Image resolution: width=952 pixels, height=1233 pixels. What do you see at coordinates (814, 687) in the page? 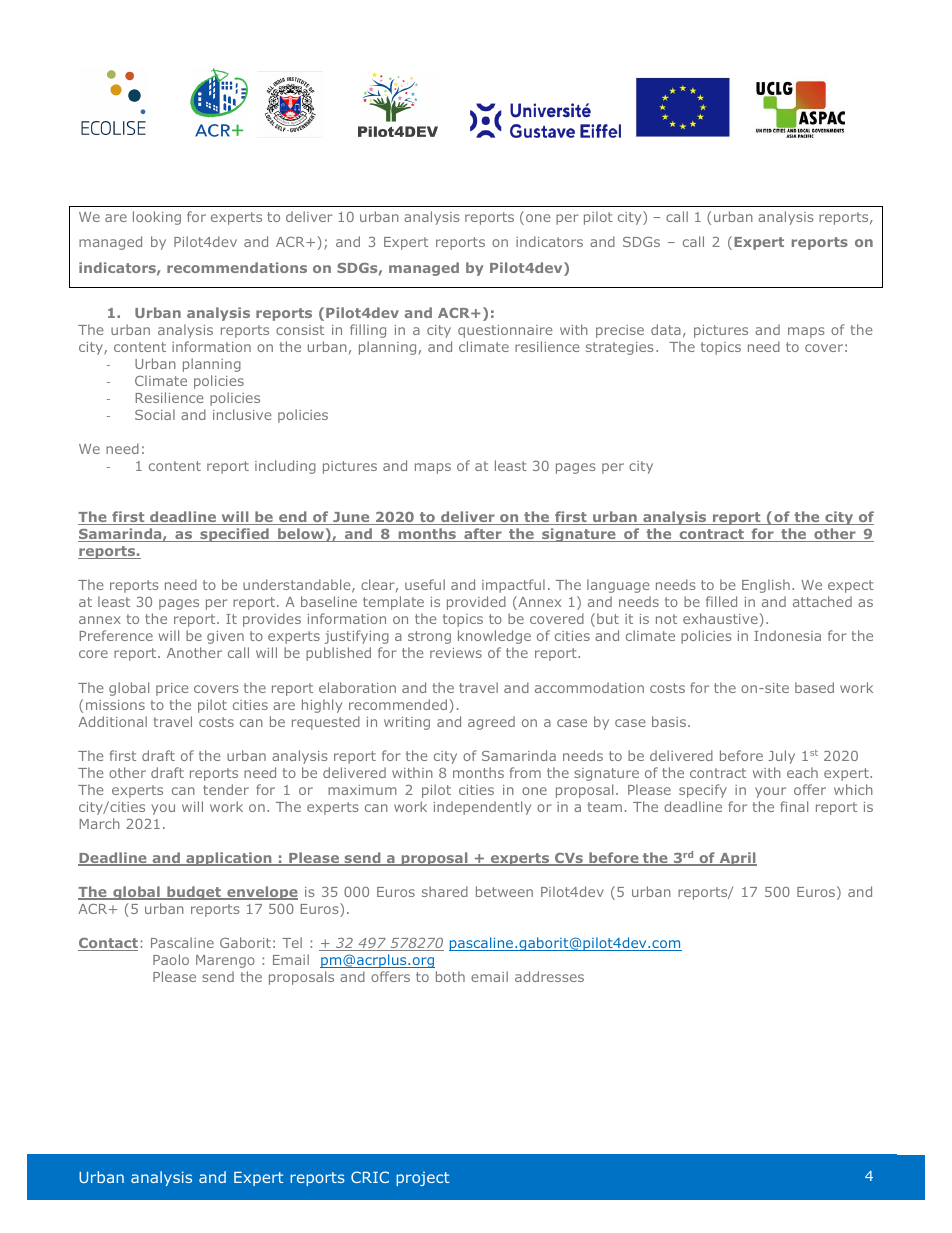
I see `based` at bounding box center [814, 687].
